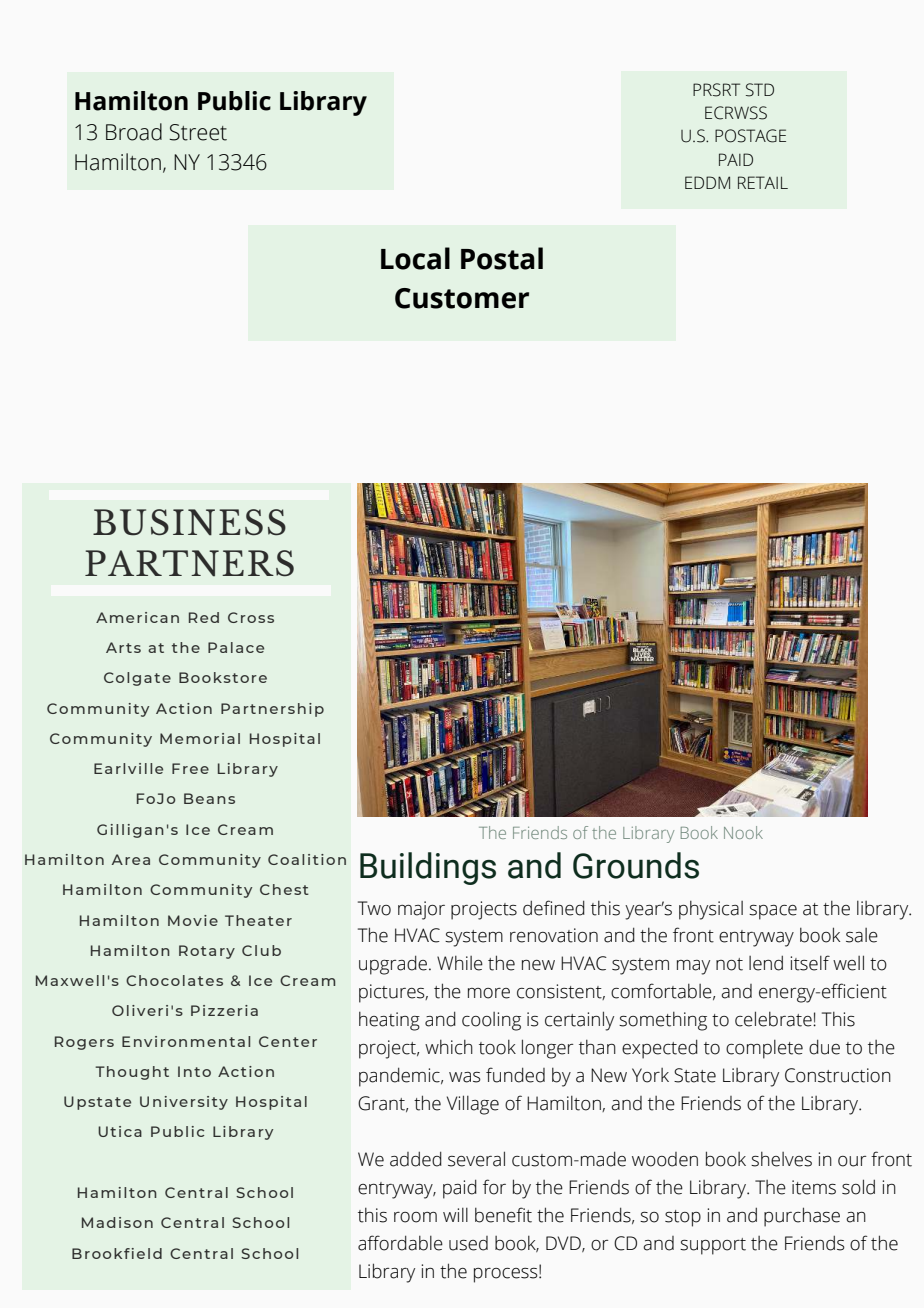 The width and height of the page is (924, 1309). I want to click on will, so click(455, 1215).
